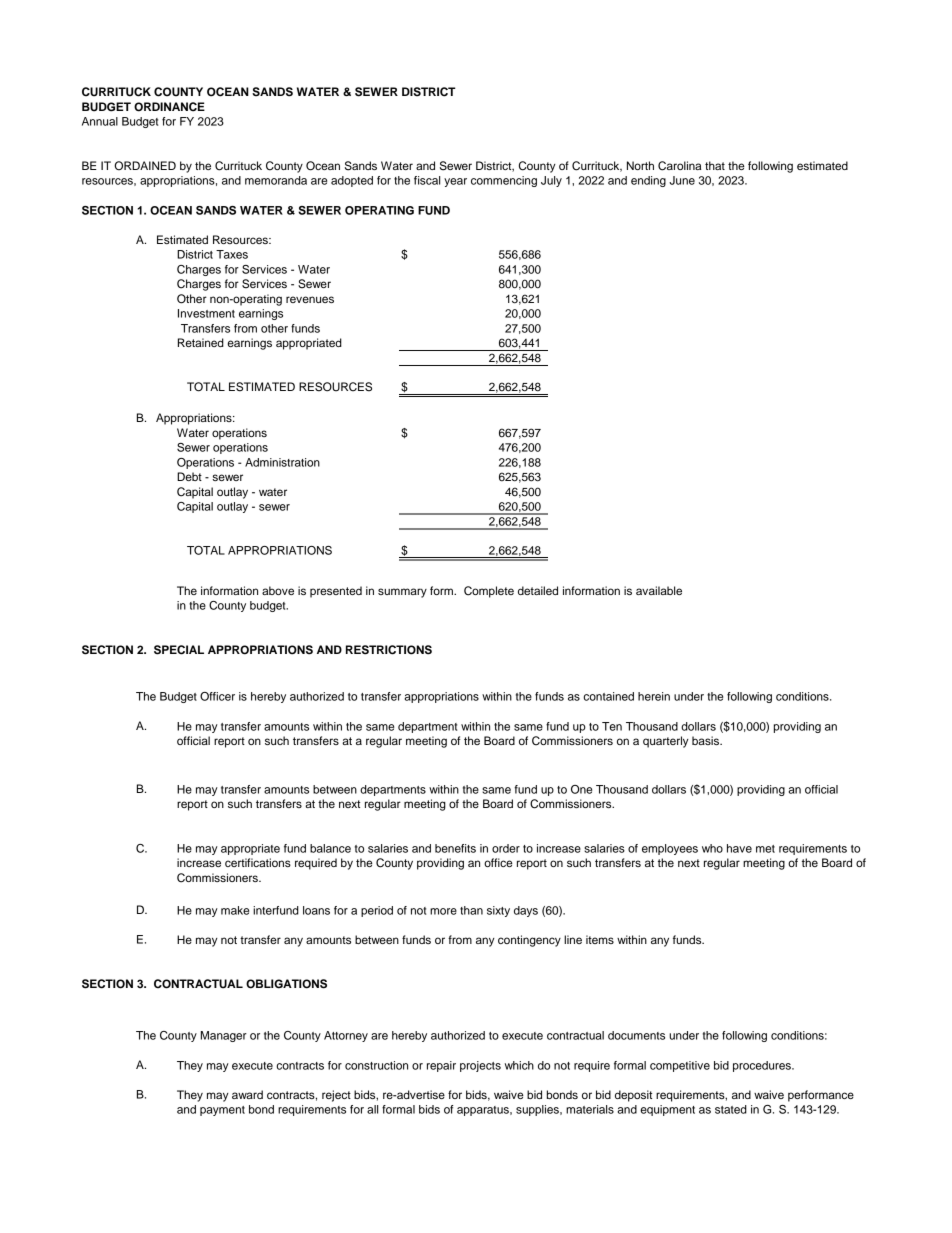 The width and height of the screenshot is (952, 1233). I want to click on competitive, so click(680, 1066).
